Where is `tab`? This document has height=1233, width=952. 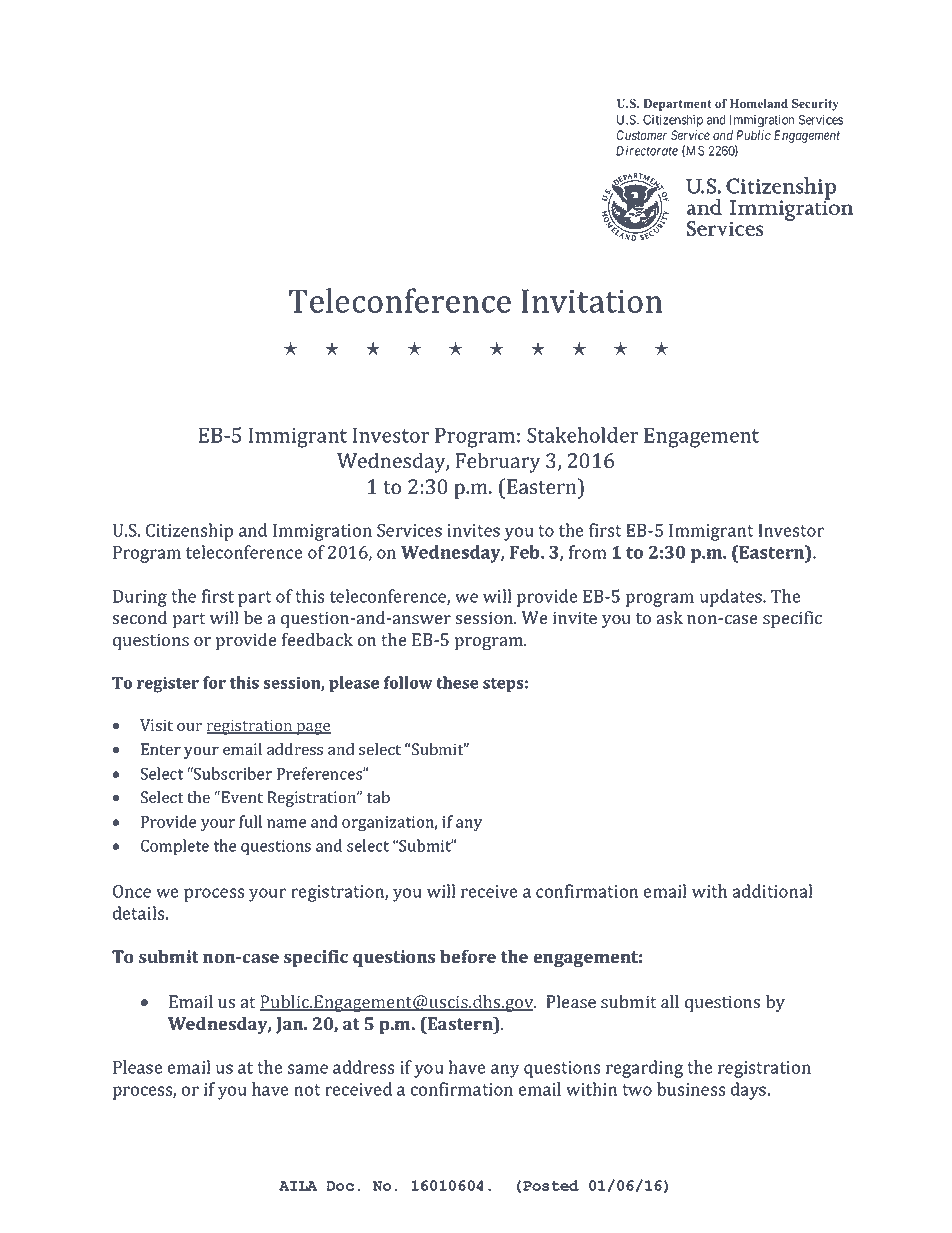
tab is located at coordinates (378, 797).
